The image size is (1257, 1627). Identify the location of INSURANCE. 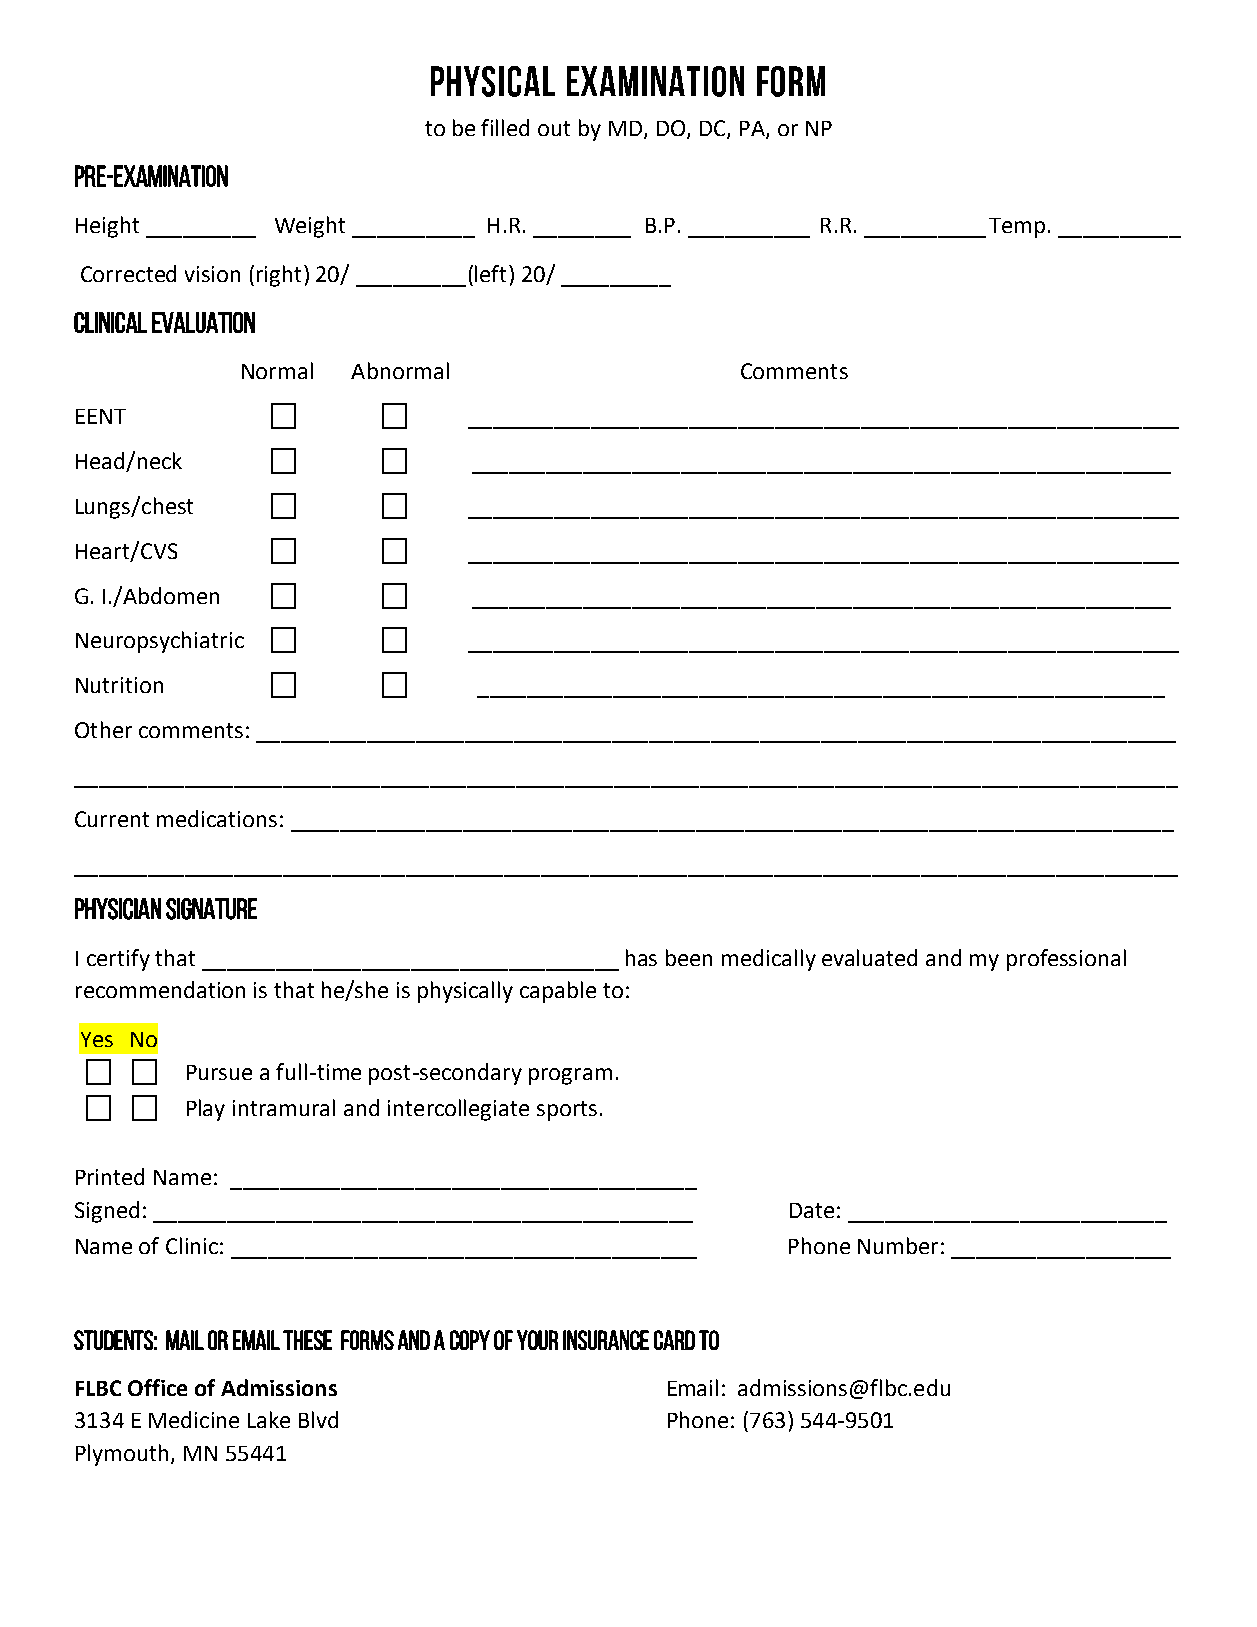
(606, 1340).
